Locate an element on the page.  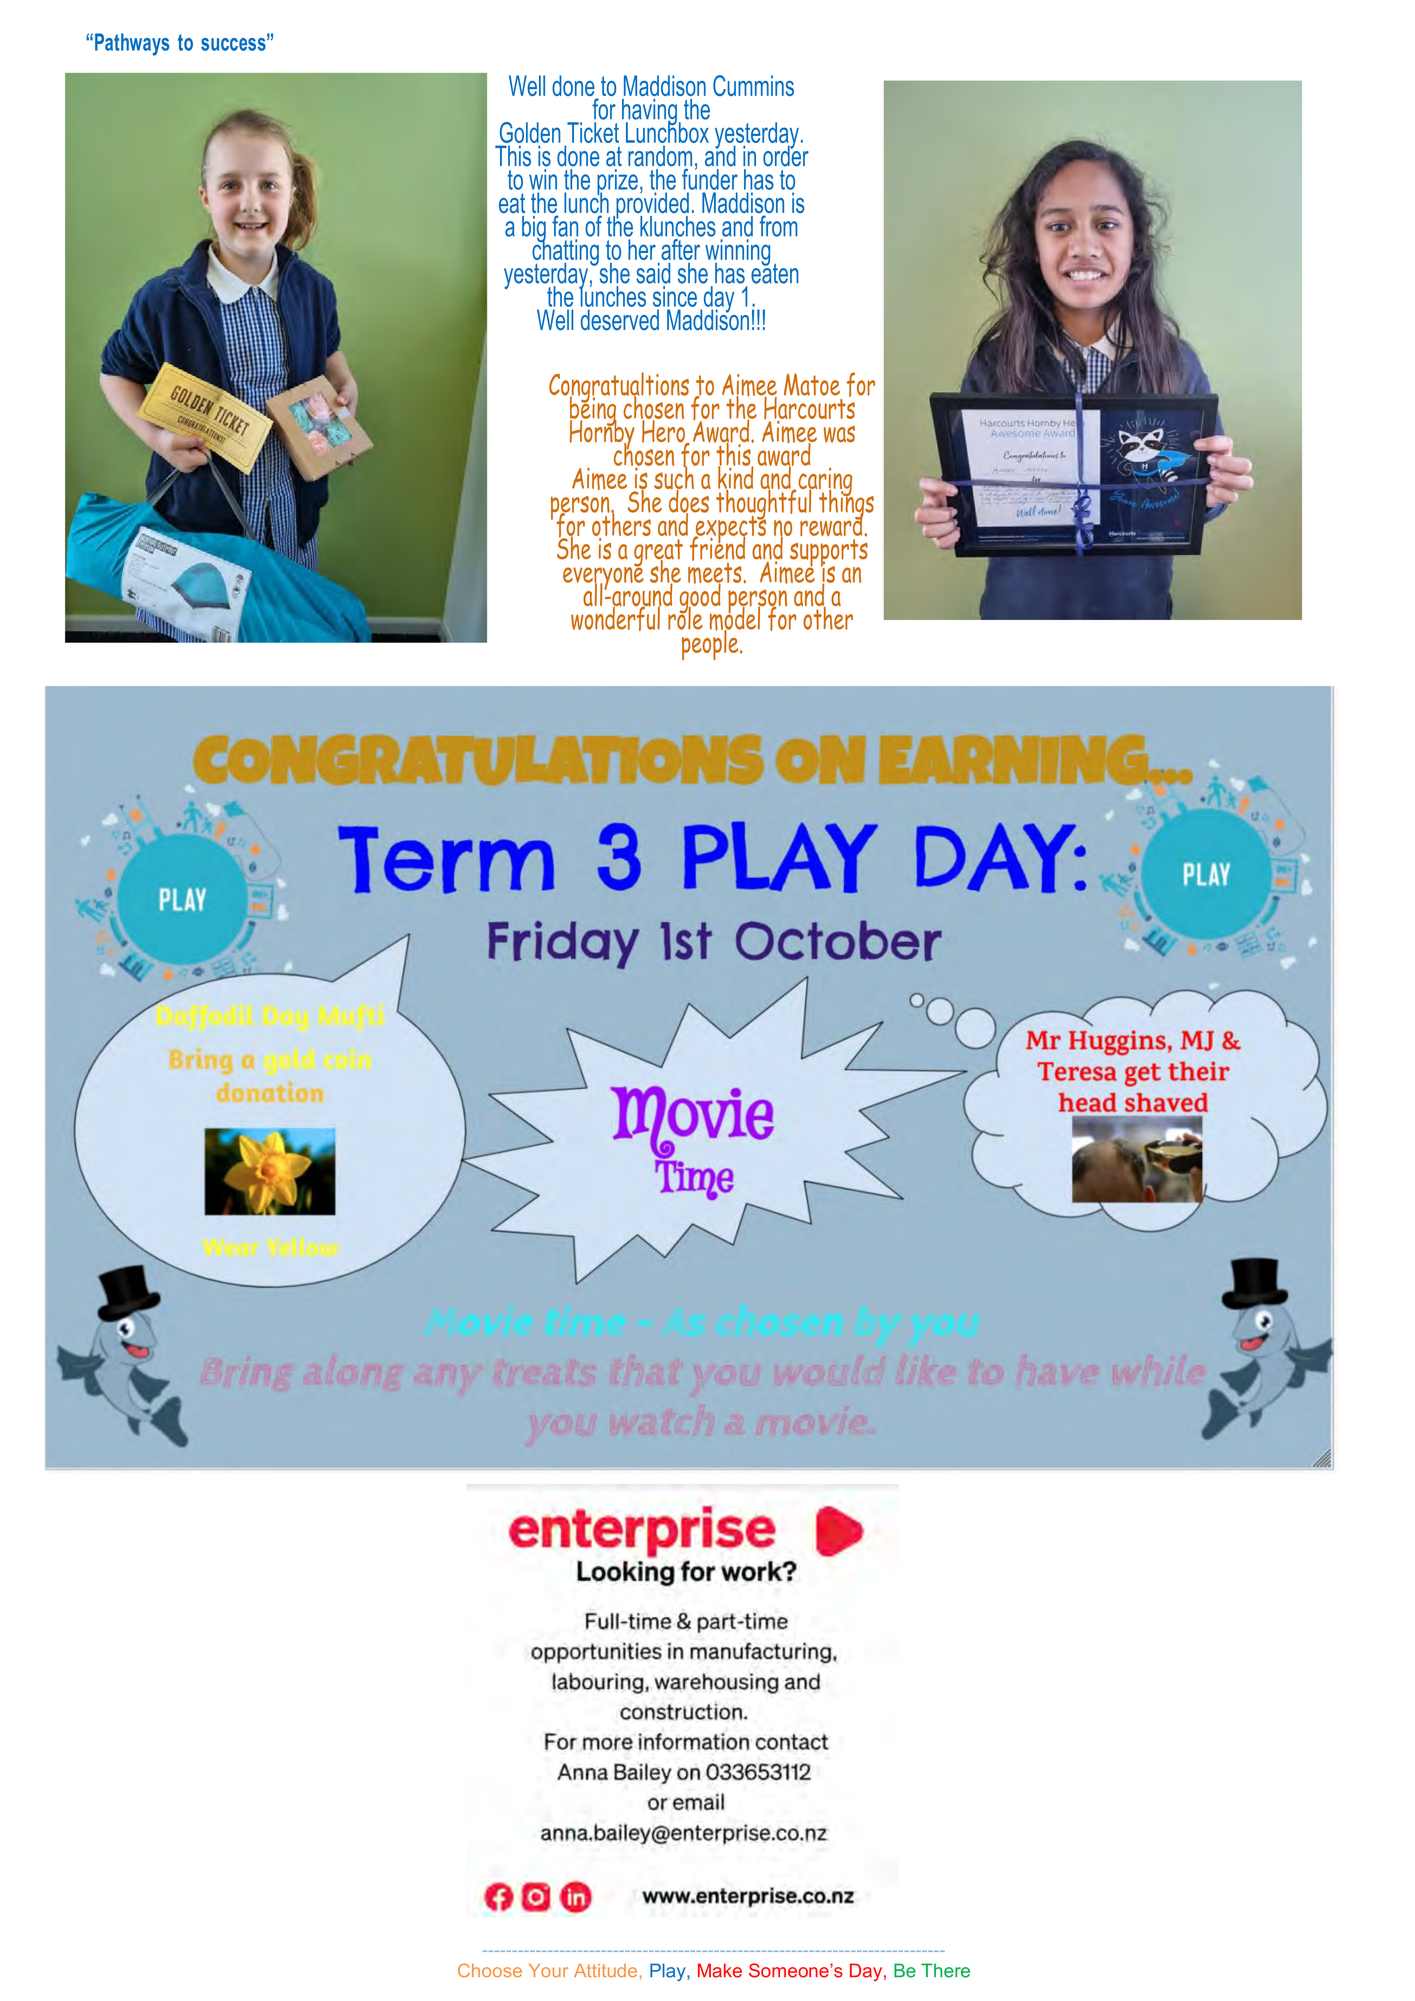
Choose is located at coordinates (490, 1970).
